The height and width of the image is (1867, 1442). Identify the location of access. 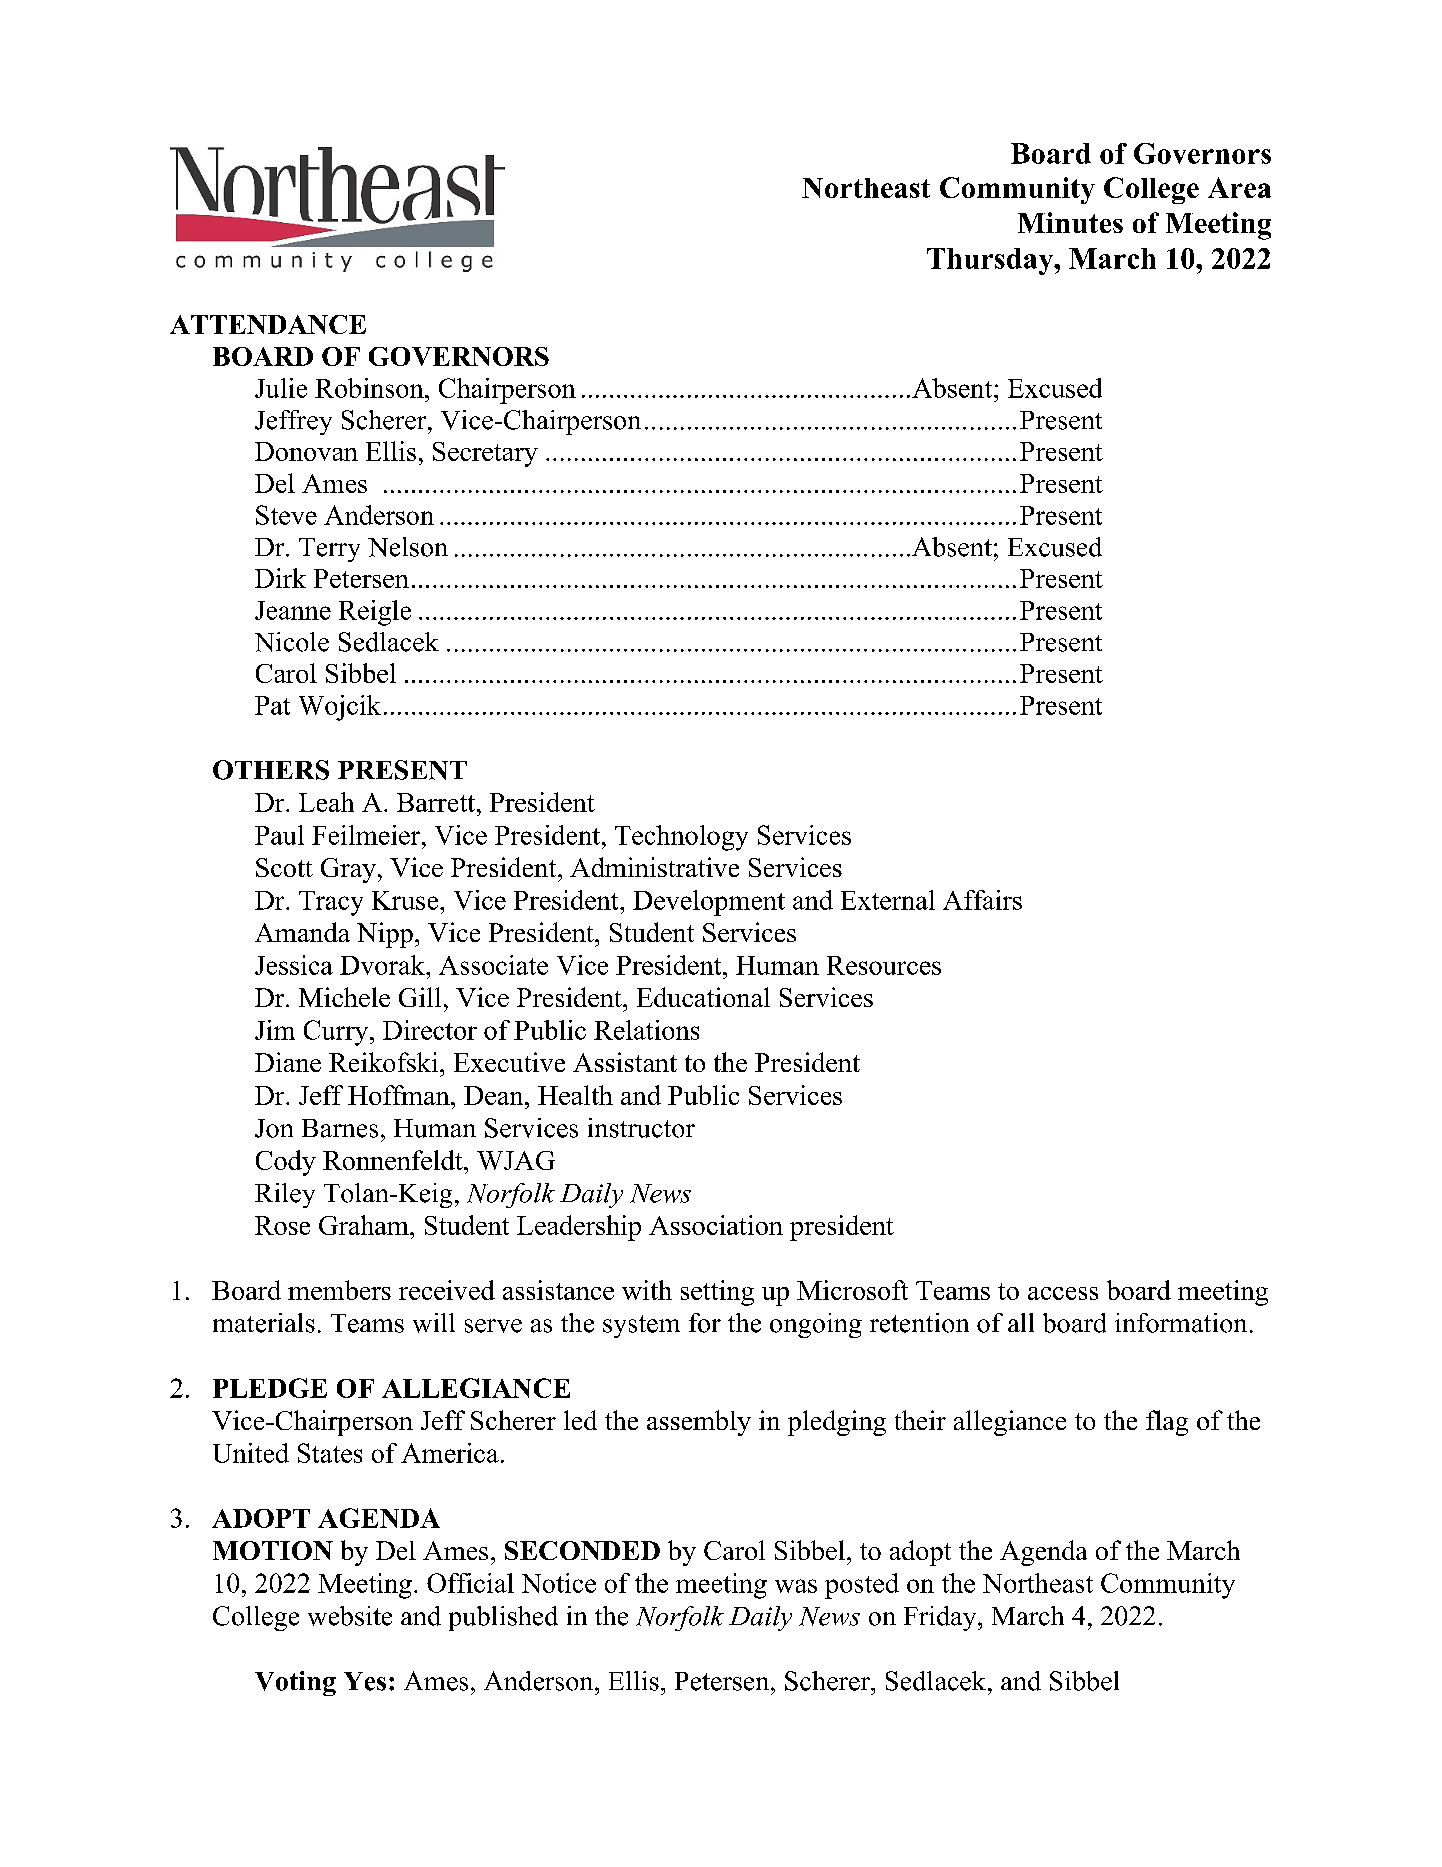
(1063, 1293).
